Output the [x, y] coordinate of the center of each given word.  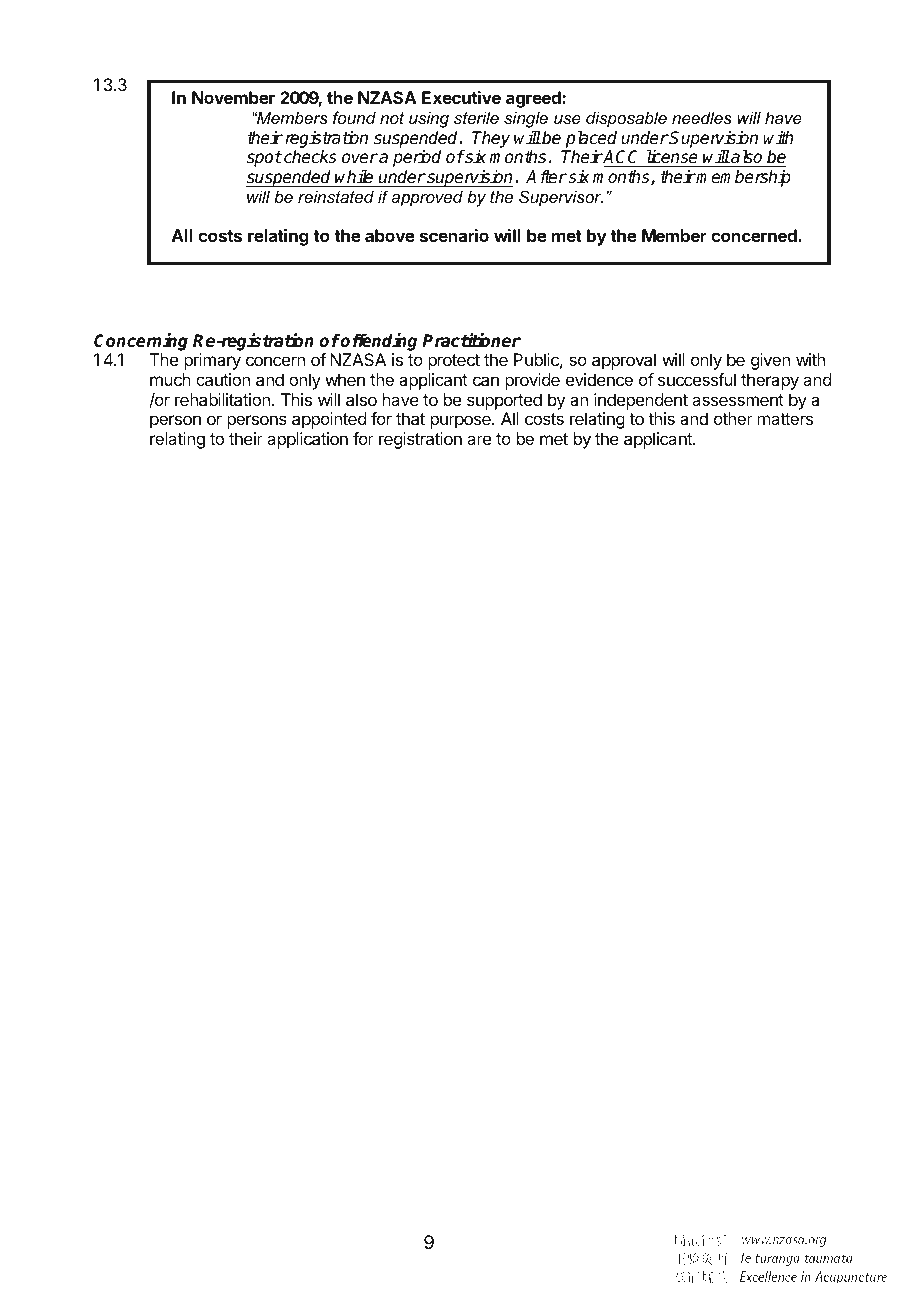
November [233, 97]
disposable [626, 119]
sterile [476, 117]
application [307, 440]
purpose [462, 422]
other [733, 418]
